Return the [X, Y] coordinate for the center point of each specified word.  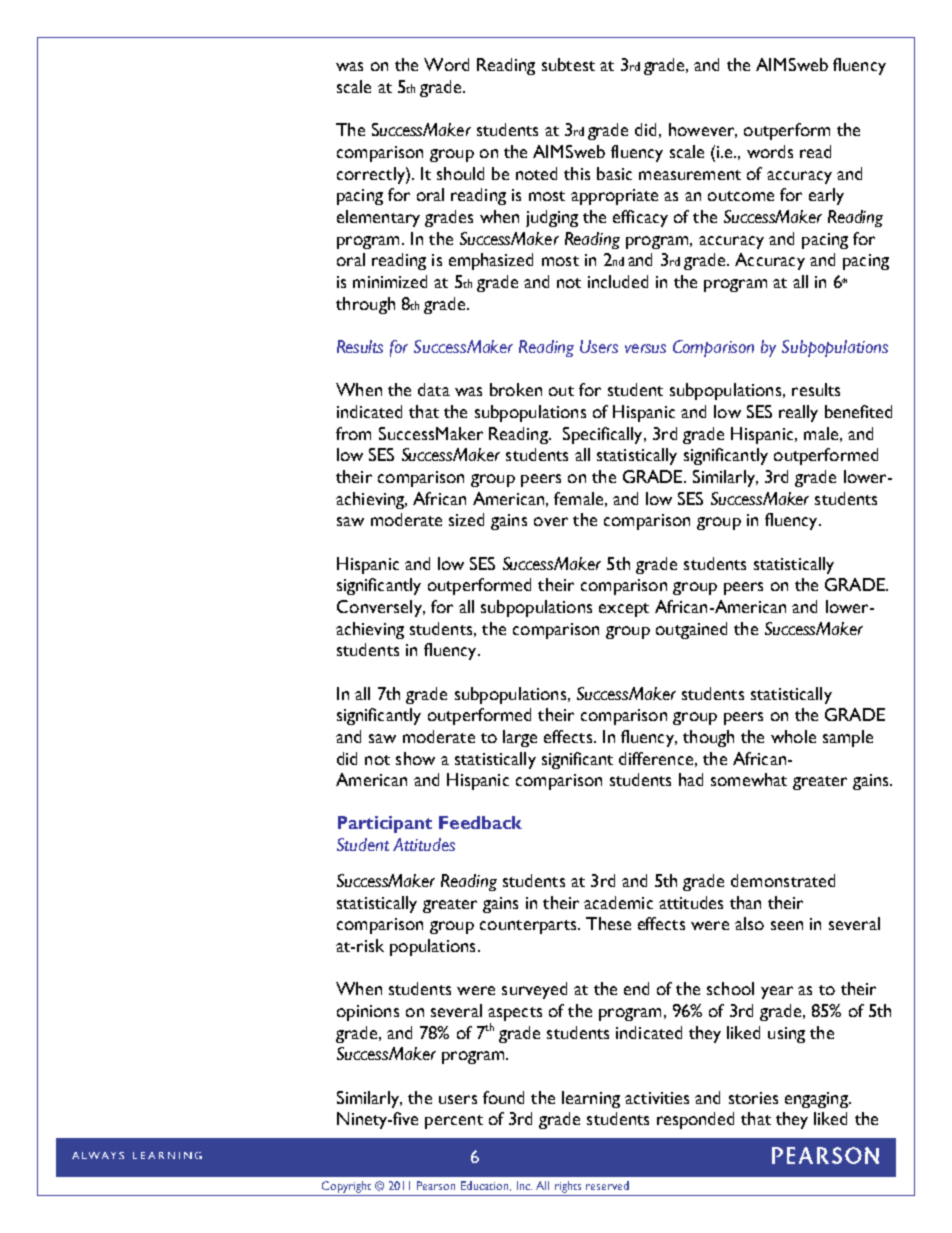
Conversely [380, 608]
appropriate [614, 197]
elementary [378, 218]
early [826, 196]
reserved [607, 1185]
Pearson [436, 1185]
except [624, 610]
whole [793, 736]
